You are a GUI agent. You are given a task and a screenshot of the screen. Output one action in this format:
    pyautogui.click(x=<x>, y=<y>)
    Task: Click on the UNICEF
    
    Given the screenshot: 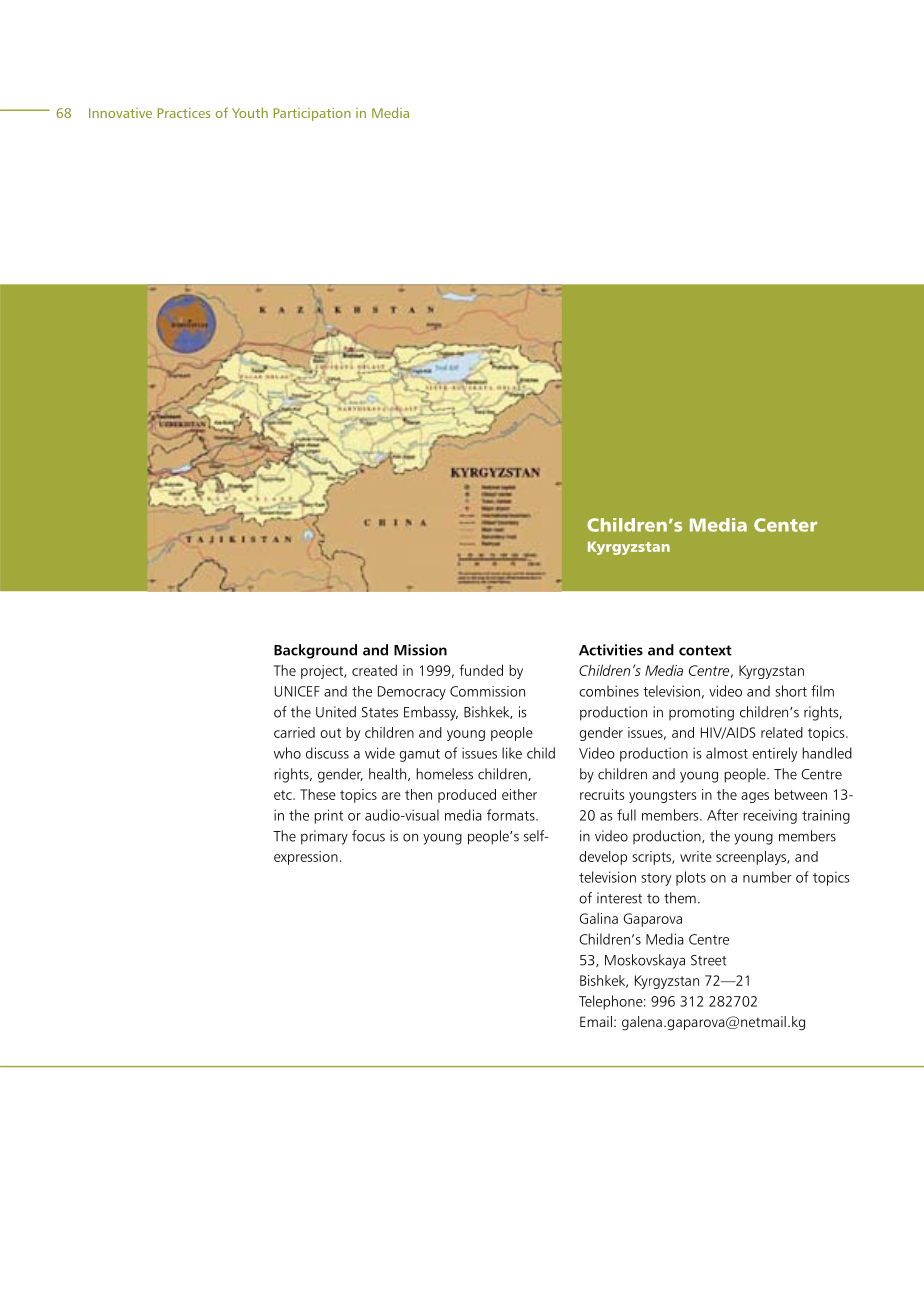 What is the action you would take?
    pyautogui.click(x=297, y=691)
